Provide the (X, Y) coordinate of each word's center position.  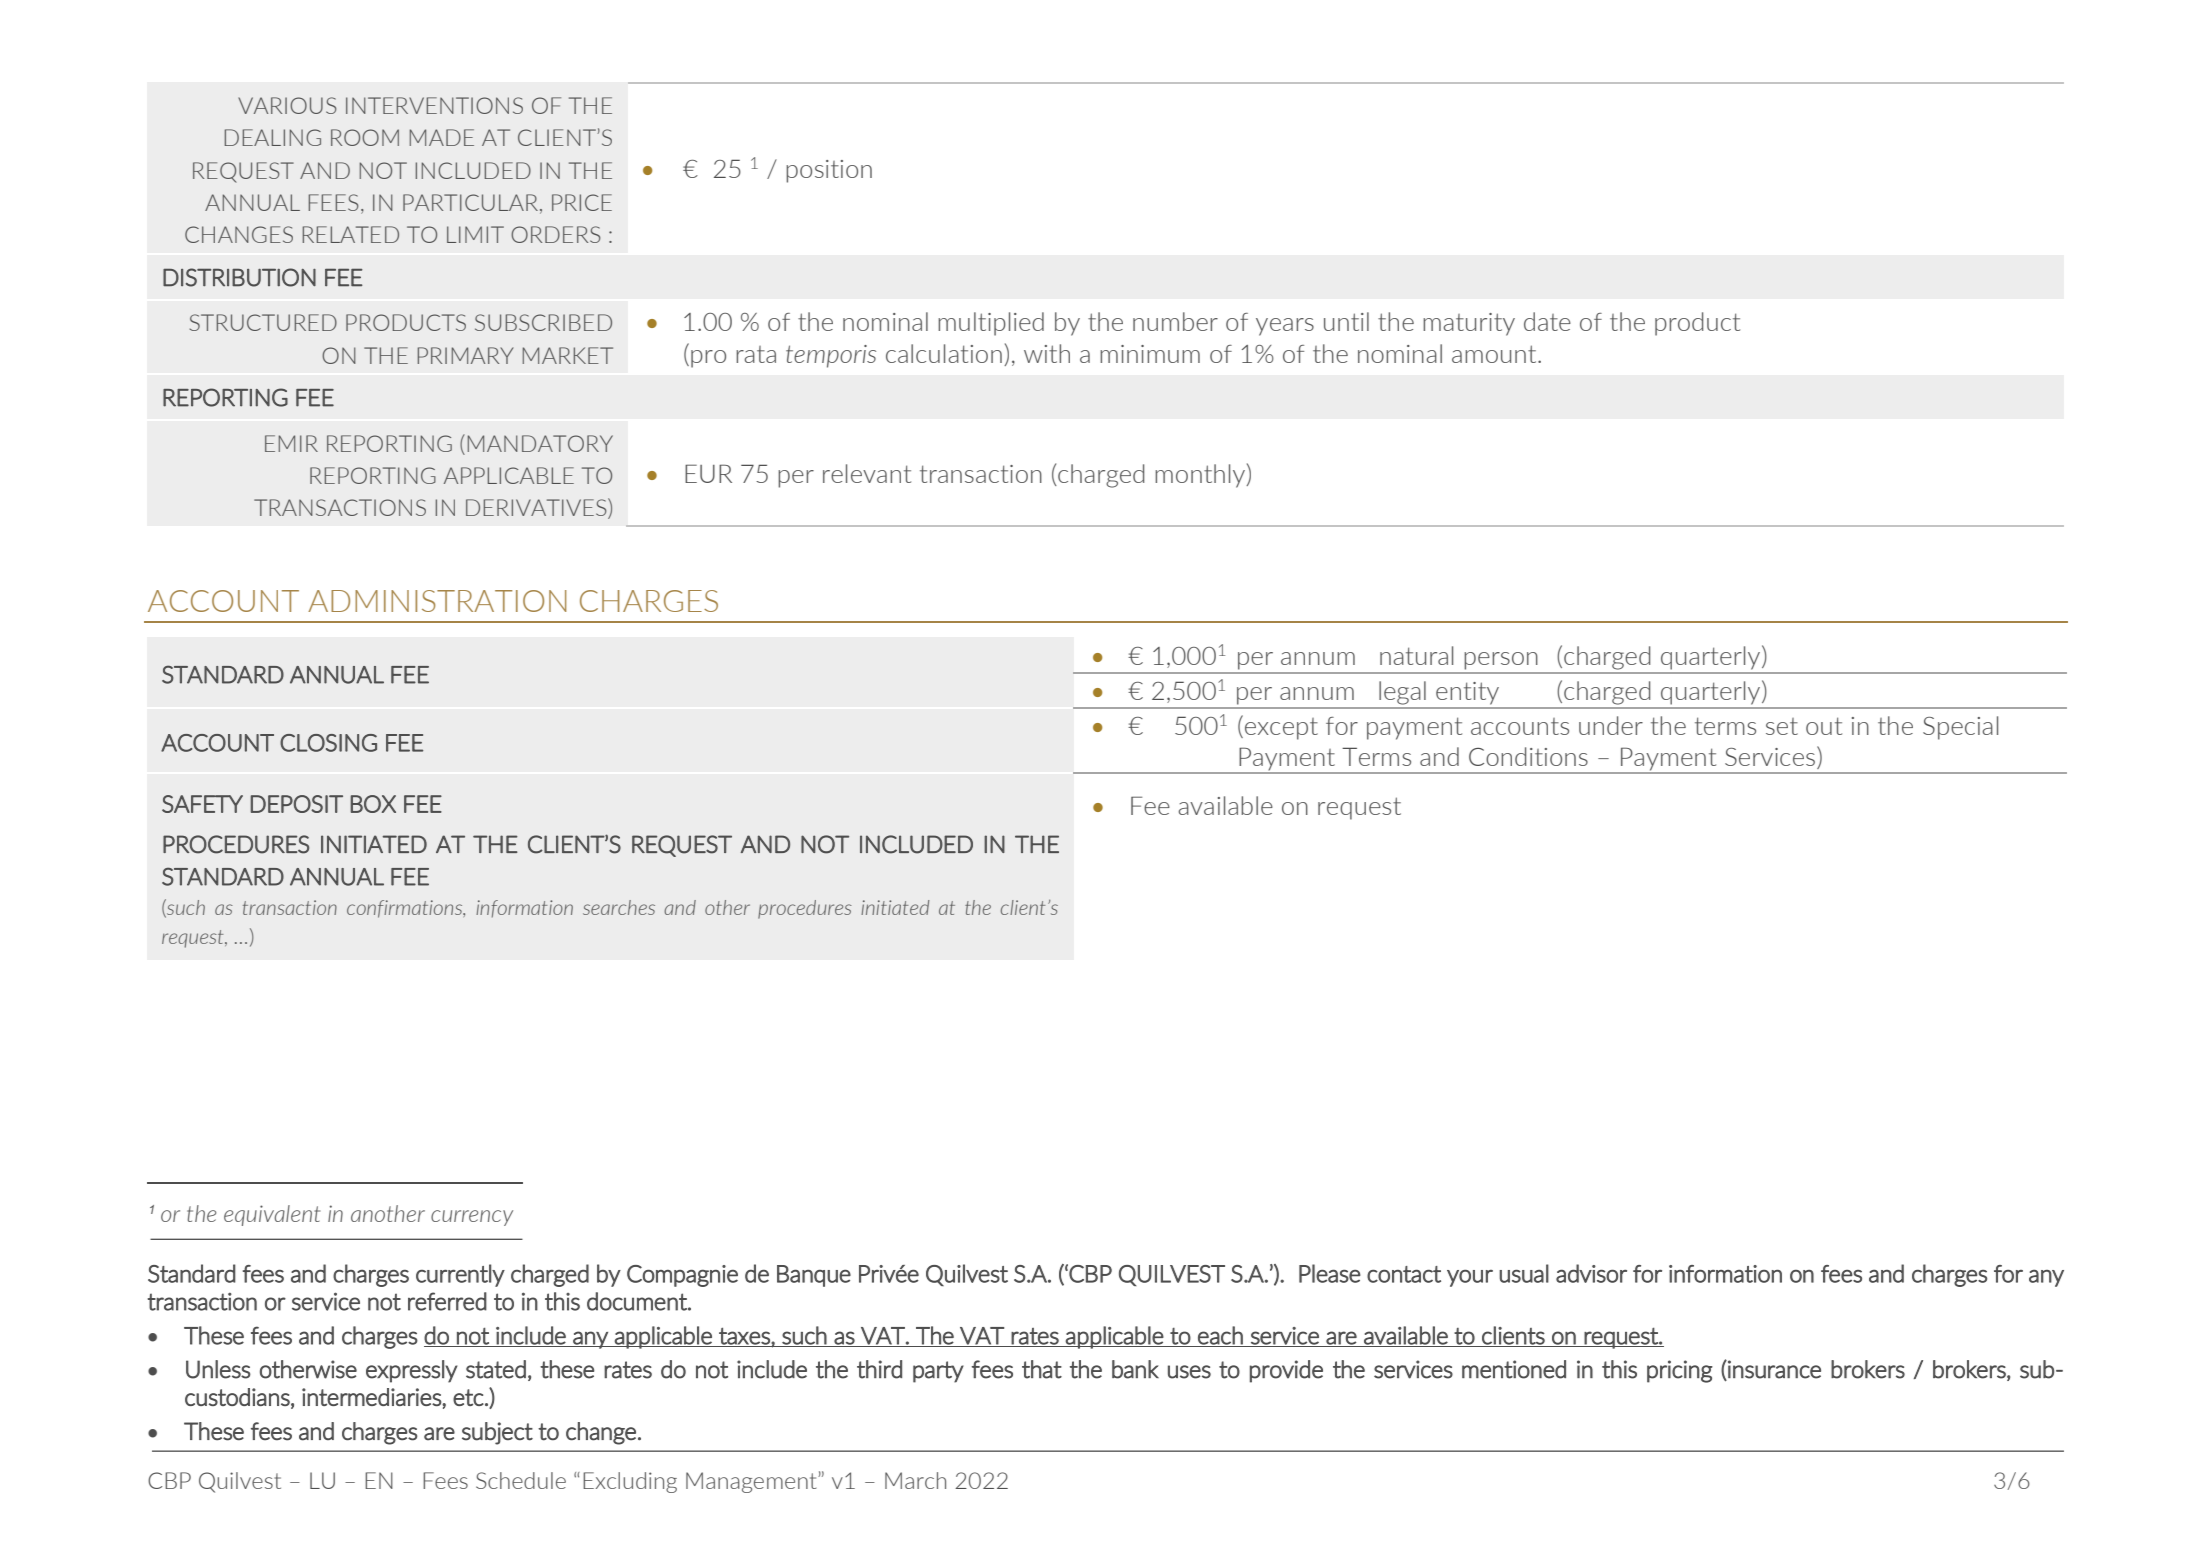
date (1547, 321)
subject (497, 1433)
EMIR (291, 443)
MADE (442, 137)
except (1281, 729)
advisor (1591, 1273)
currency (472, 1218)
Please (1330, 1273)
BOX (373, 804)
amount (1495, 354)
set (1782, 726)
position (829, 171)
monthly (1201, 476)
